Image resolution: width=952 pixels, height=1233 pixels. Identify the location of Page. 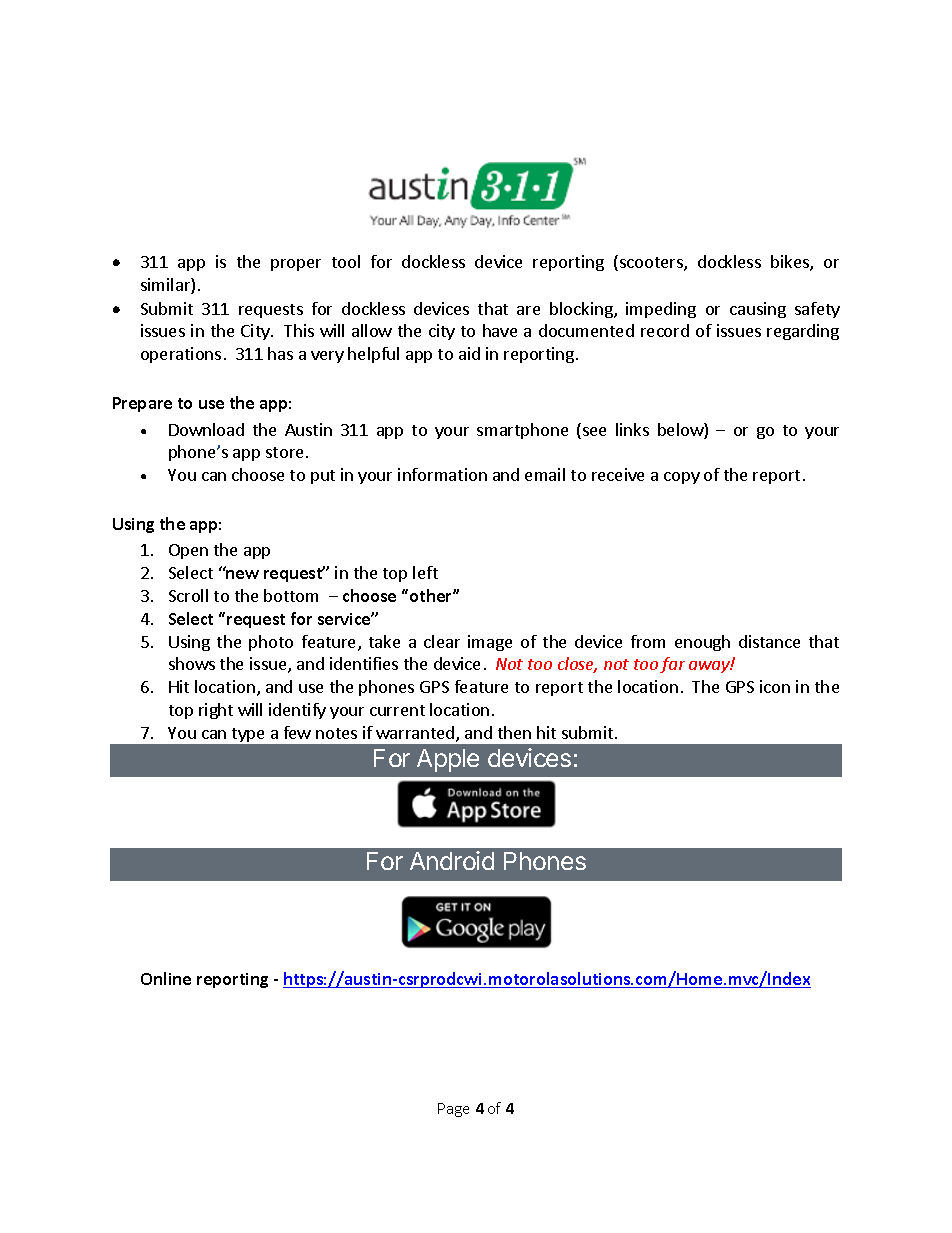
(453, 1110).
